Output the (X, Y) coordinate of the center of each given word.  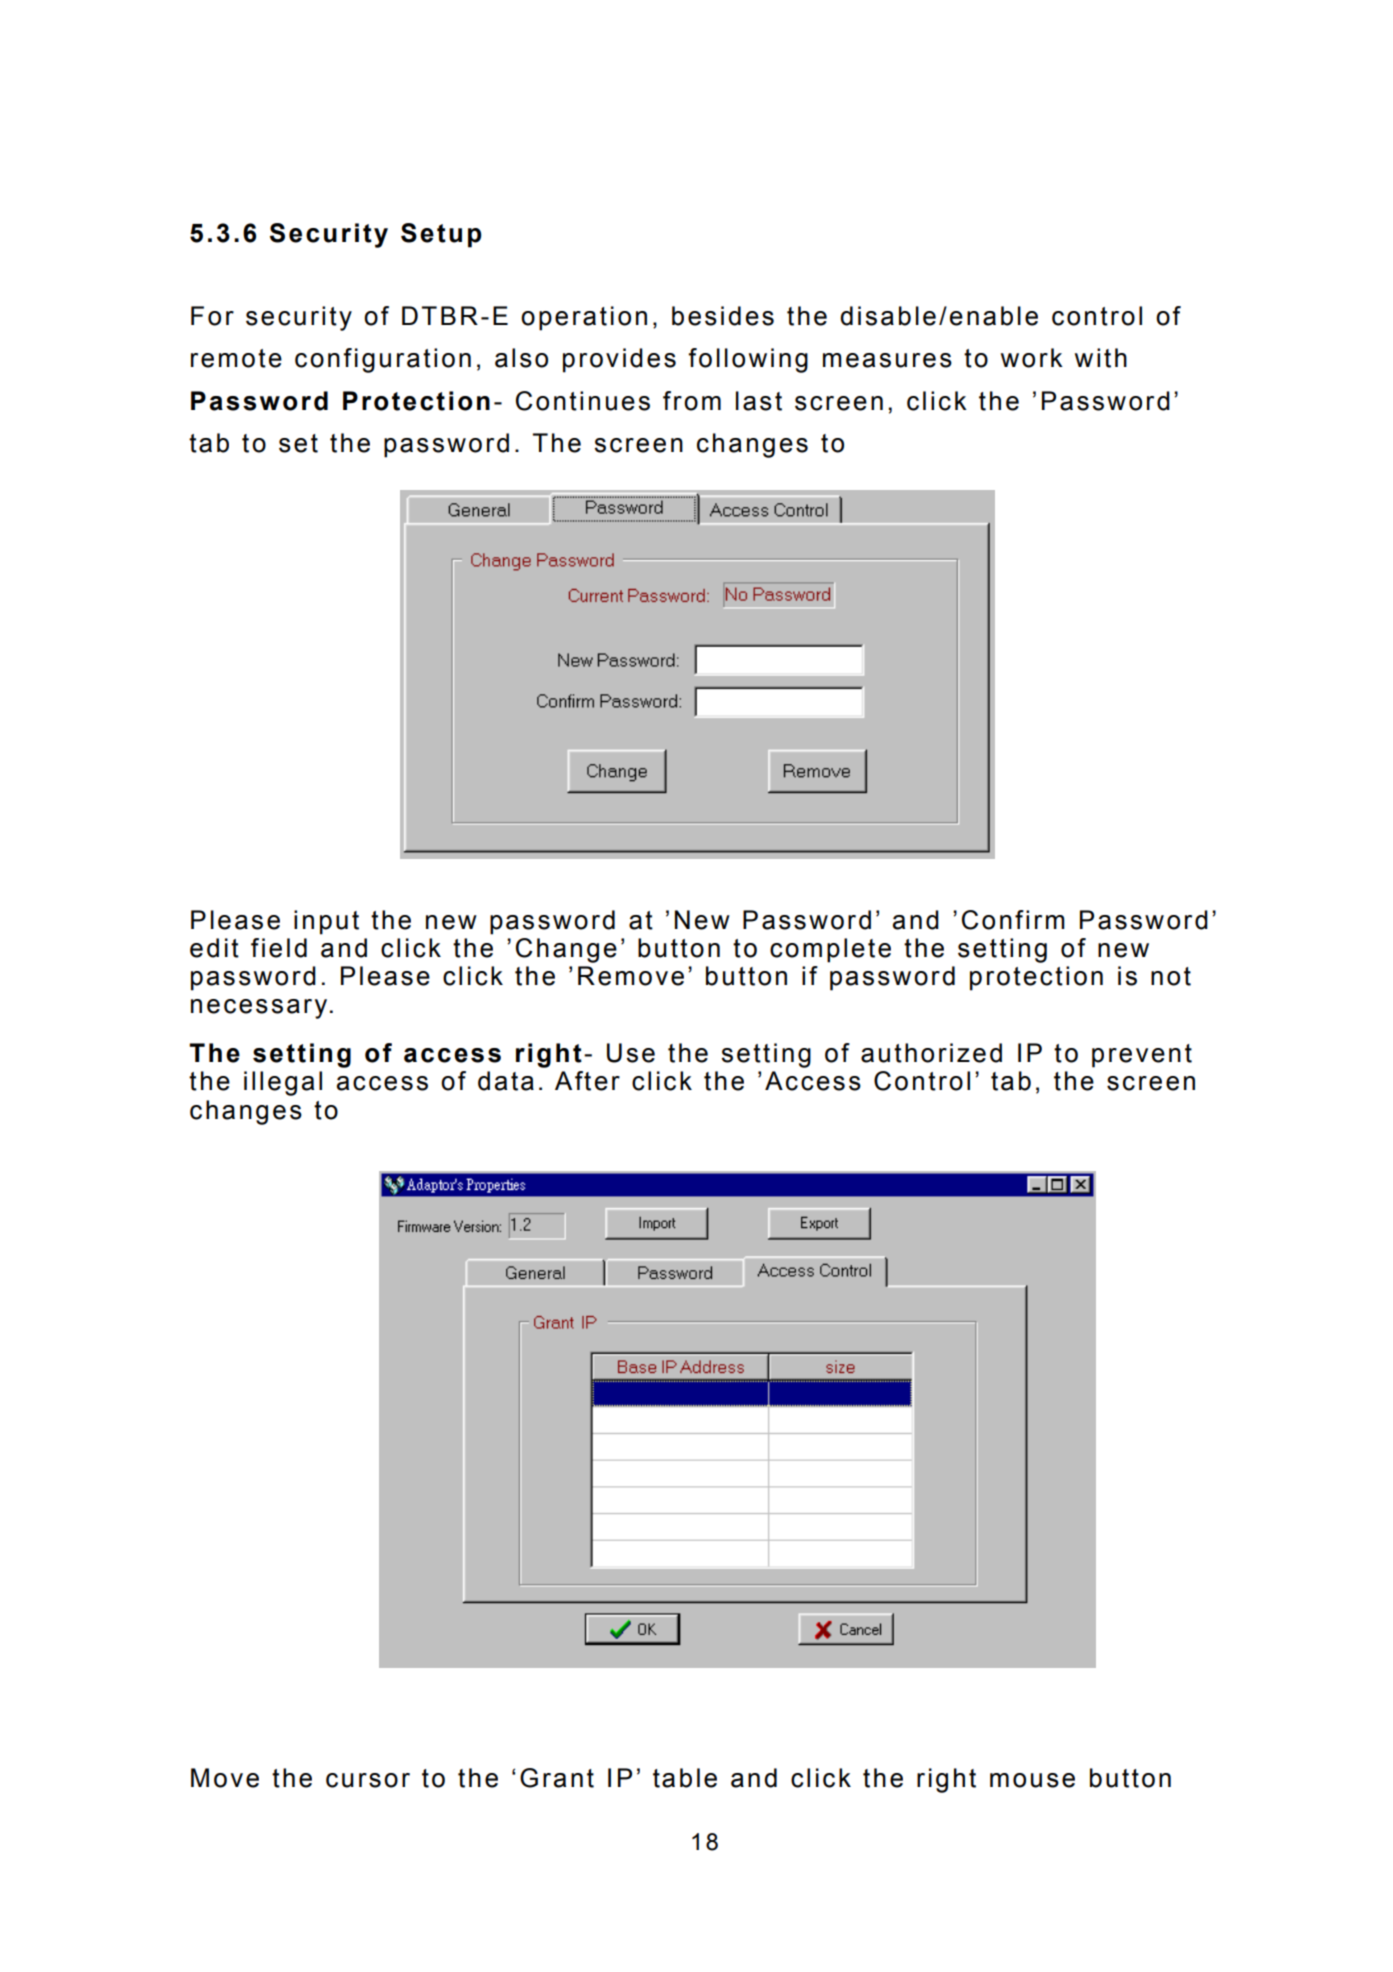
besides (723, 316)
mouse (1032, 1780)
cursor (368, 1780)
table (685, 1778)
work (1032, 358)
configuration (383, 360)
